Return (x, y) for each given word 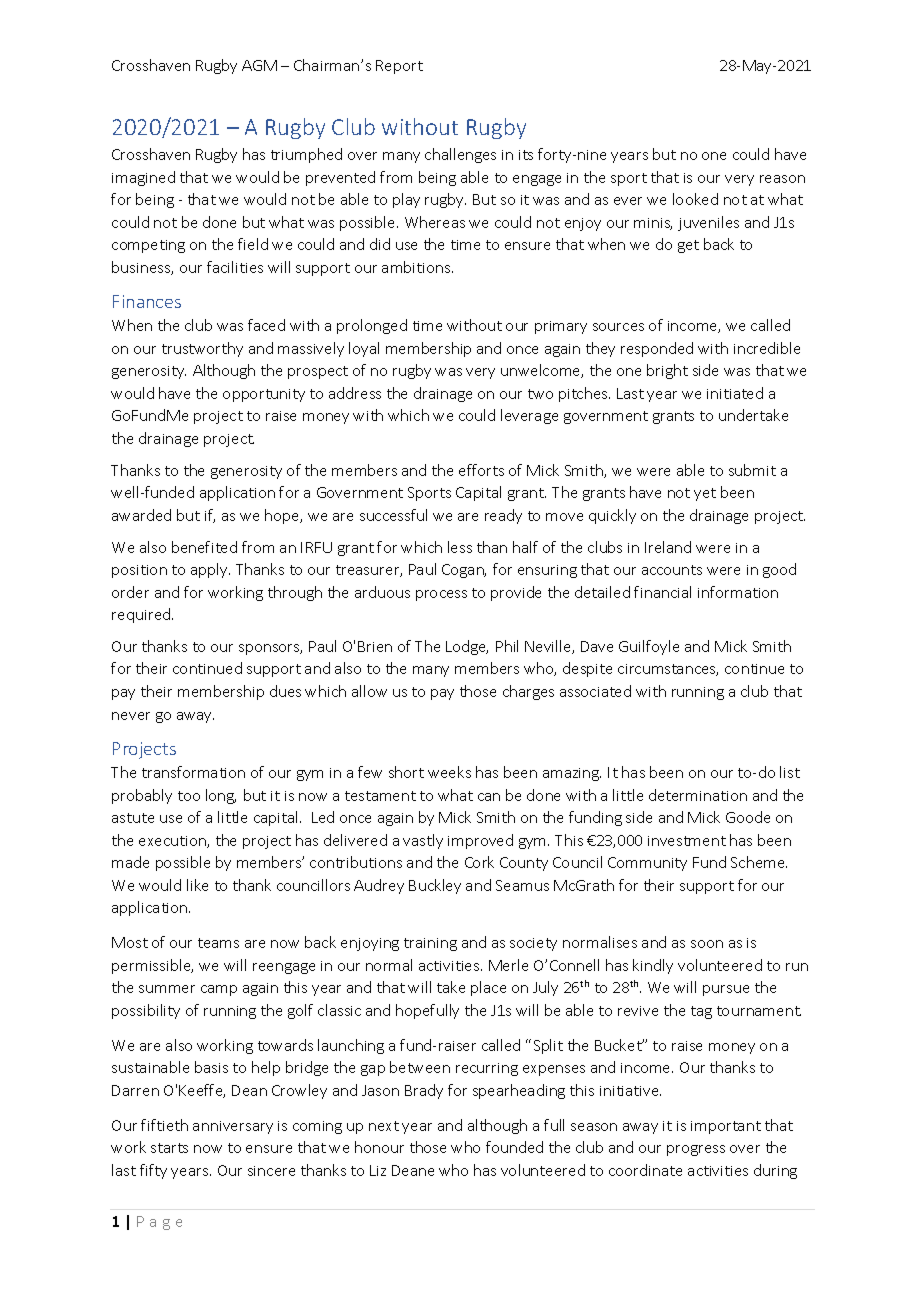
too (189, 796)
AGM (259, 65)
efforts (481, 470)
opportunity (264, 395)
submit (752, 470)
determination (698, 795)
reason (782, 179)
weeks (449, 772)
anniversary (233, 1127)
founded (514, 1147)
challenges (460, 155)
